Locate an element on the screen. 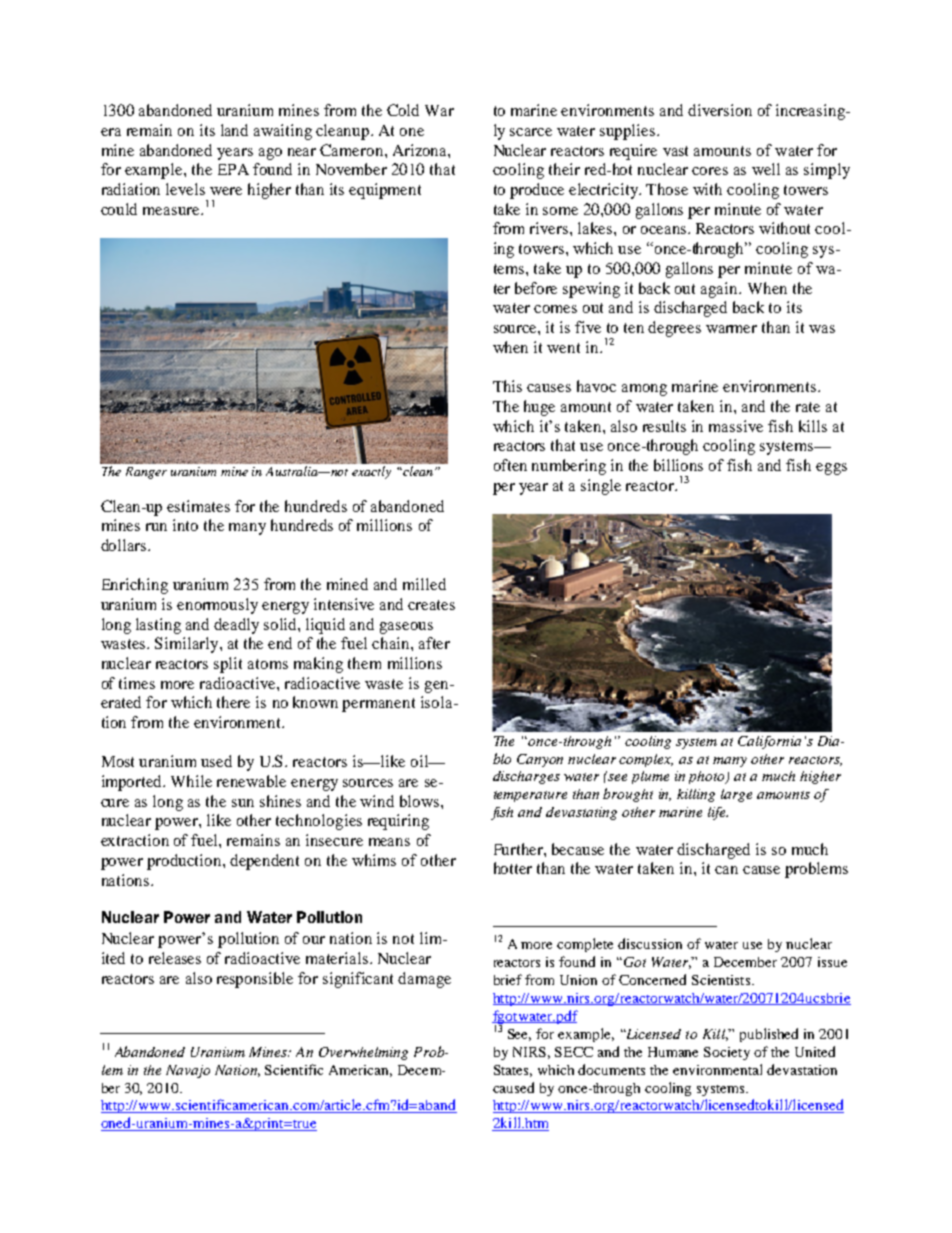  well is located at coordinates (766, 169).
